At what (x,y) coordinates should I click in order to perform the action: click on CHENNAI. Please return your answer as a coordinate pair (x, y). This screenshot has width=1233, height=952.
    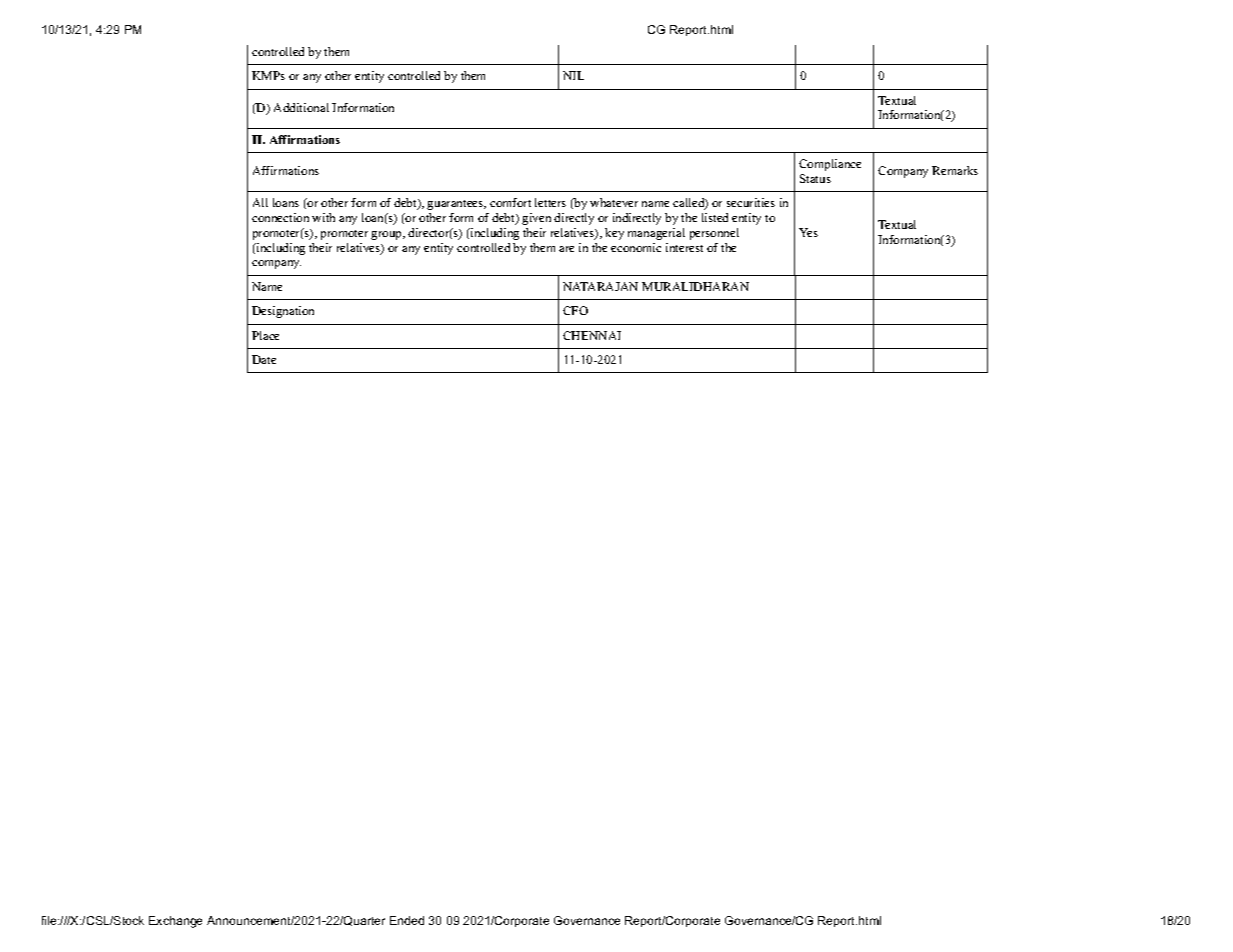
    Looking at the image, I should click on (592, 335).
